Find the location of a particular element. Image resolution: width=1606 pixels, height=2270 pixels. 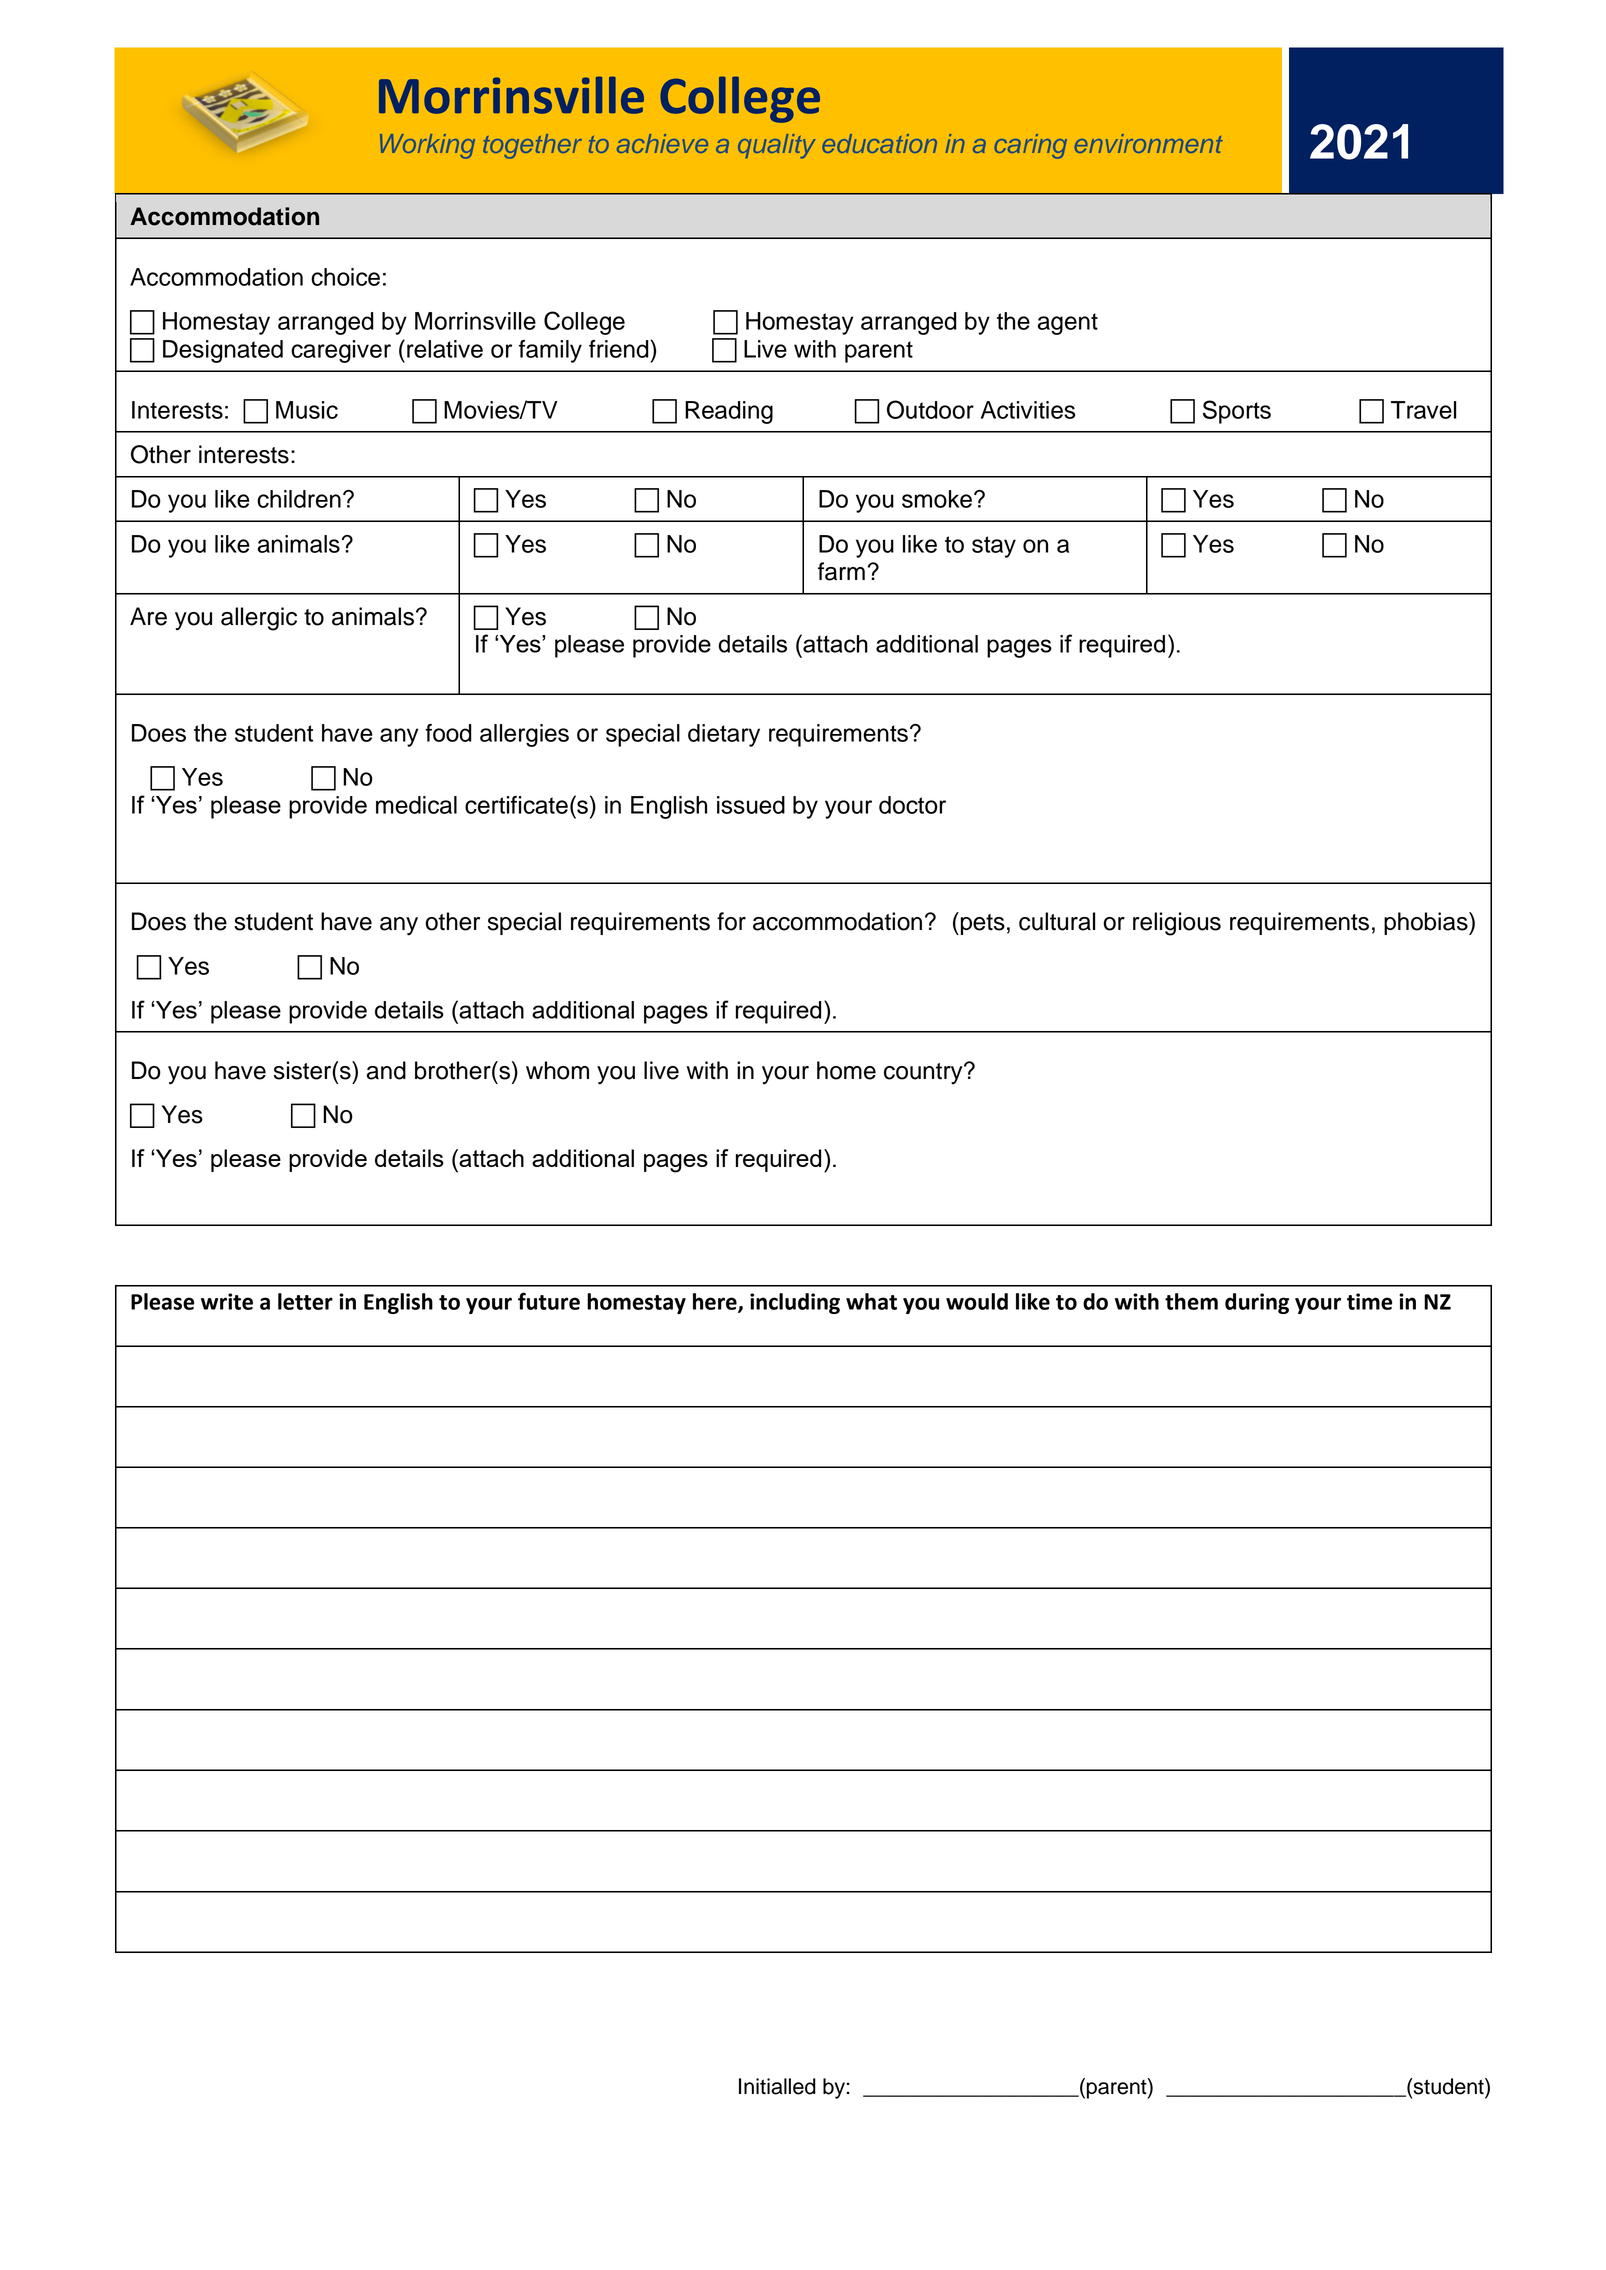

doctor is located at coordinates (912, 805).
